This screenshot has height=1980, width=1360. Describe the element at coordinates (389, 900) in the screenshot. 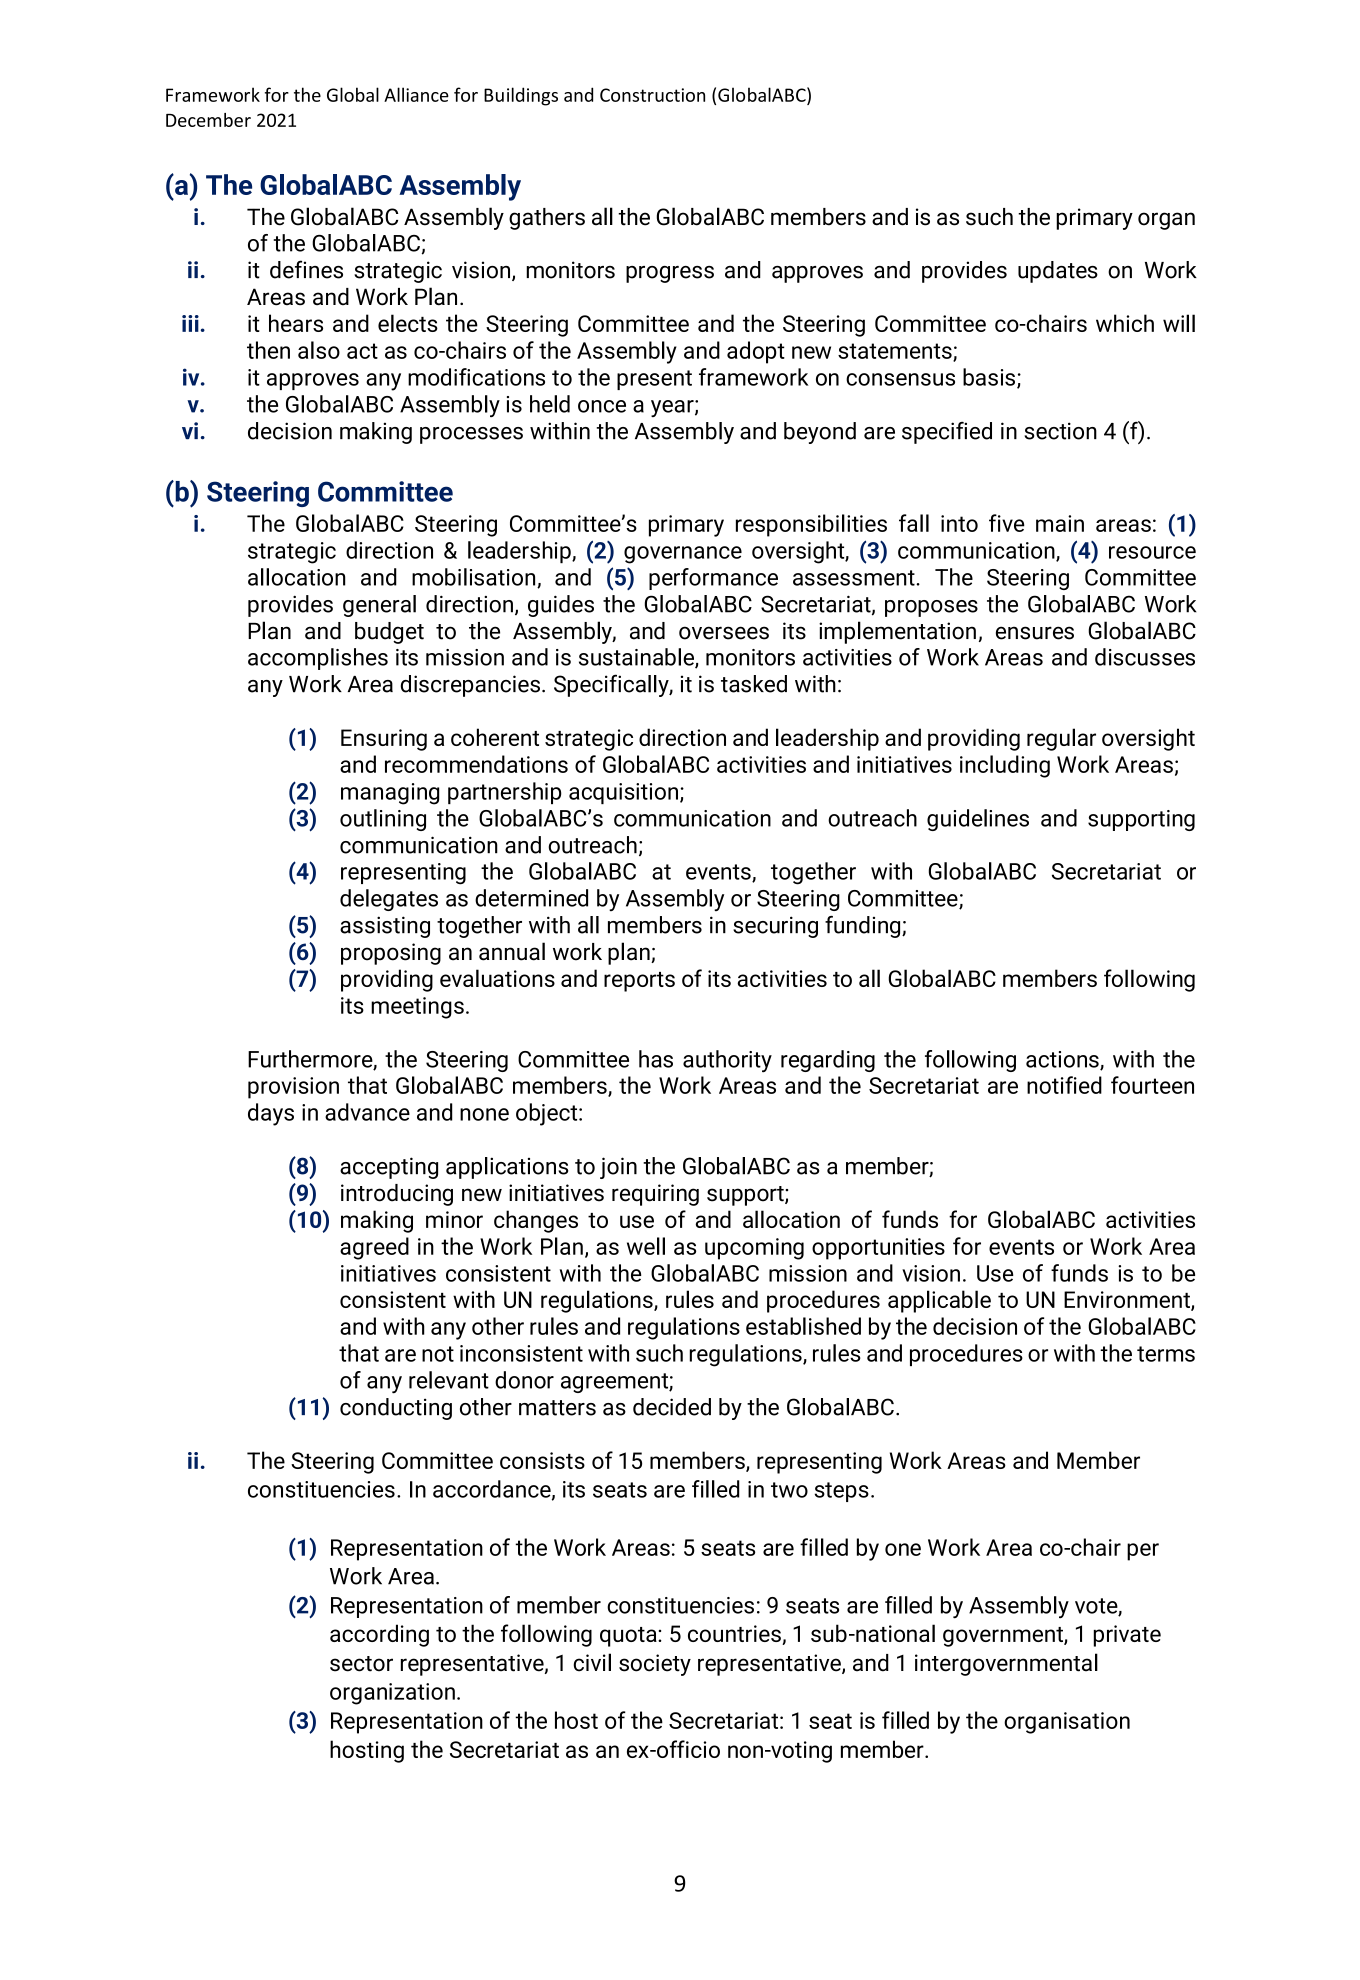

I see `delegates` at that location.
